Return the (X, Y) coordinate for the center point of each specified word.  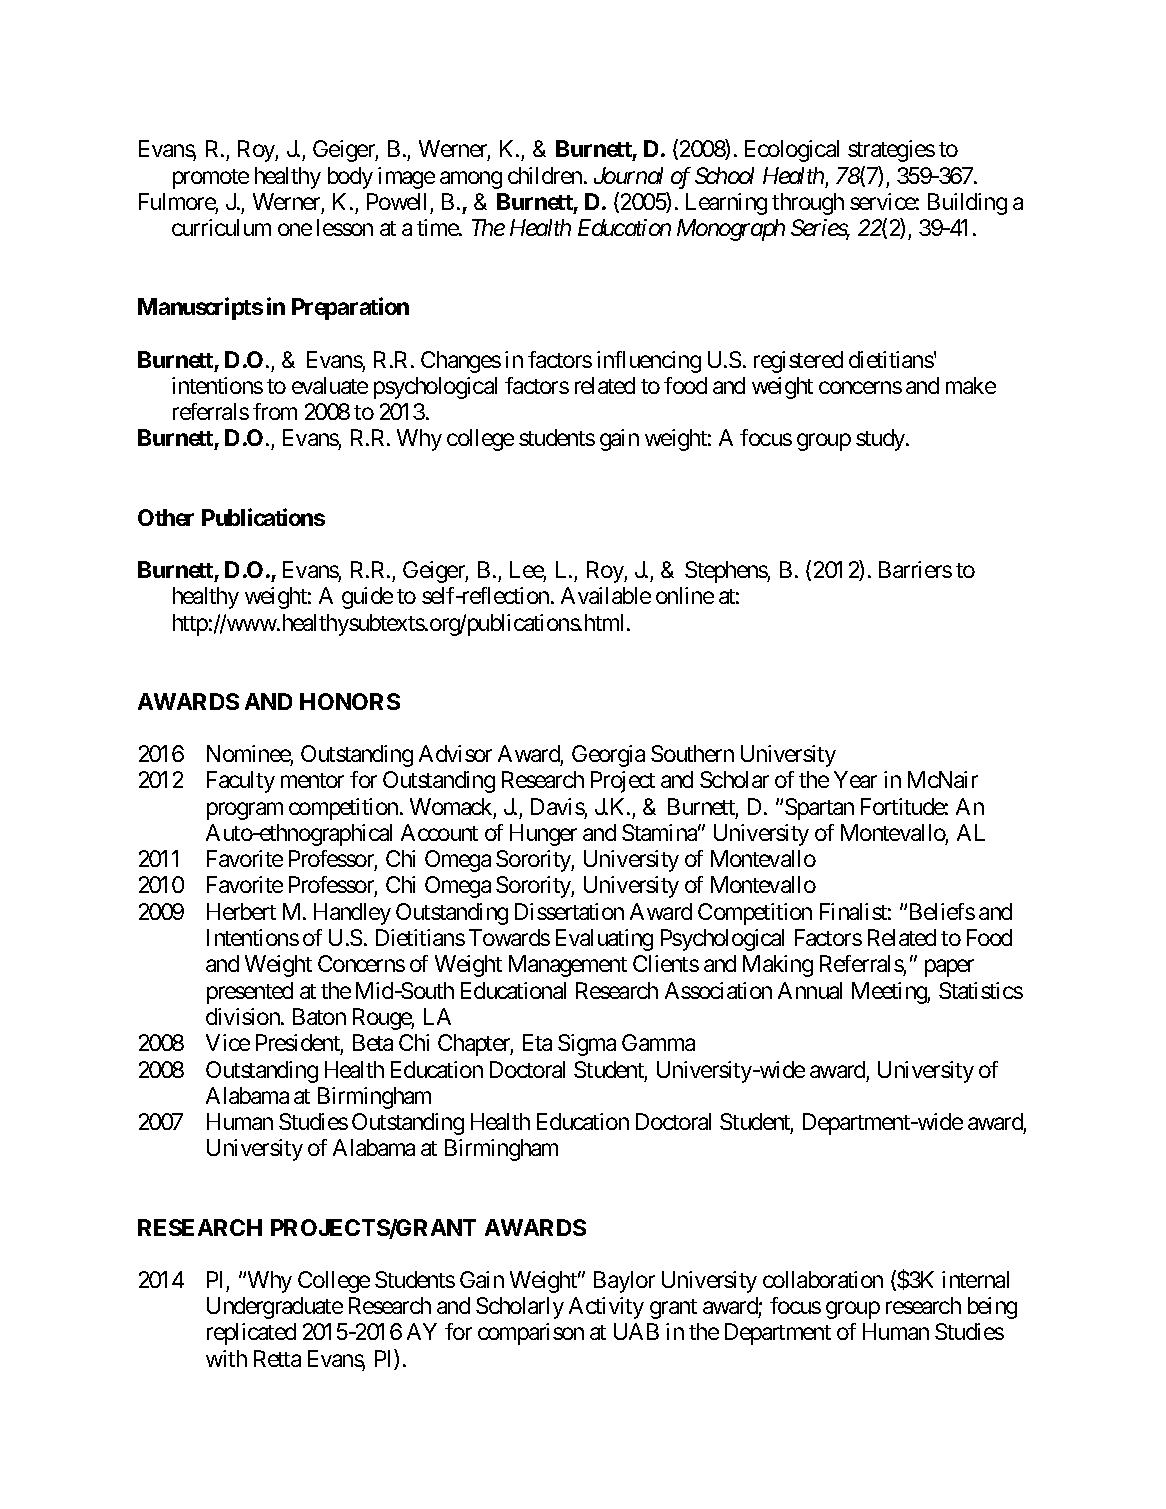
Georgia (608, 756)
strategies (891, 151)
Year (855, 779)
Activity (606, 1308)
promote (211, 179)
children (545, 175)
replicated (251, 1334)
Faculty (241, 782)
